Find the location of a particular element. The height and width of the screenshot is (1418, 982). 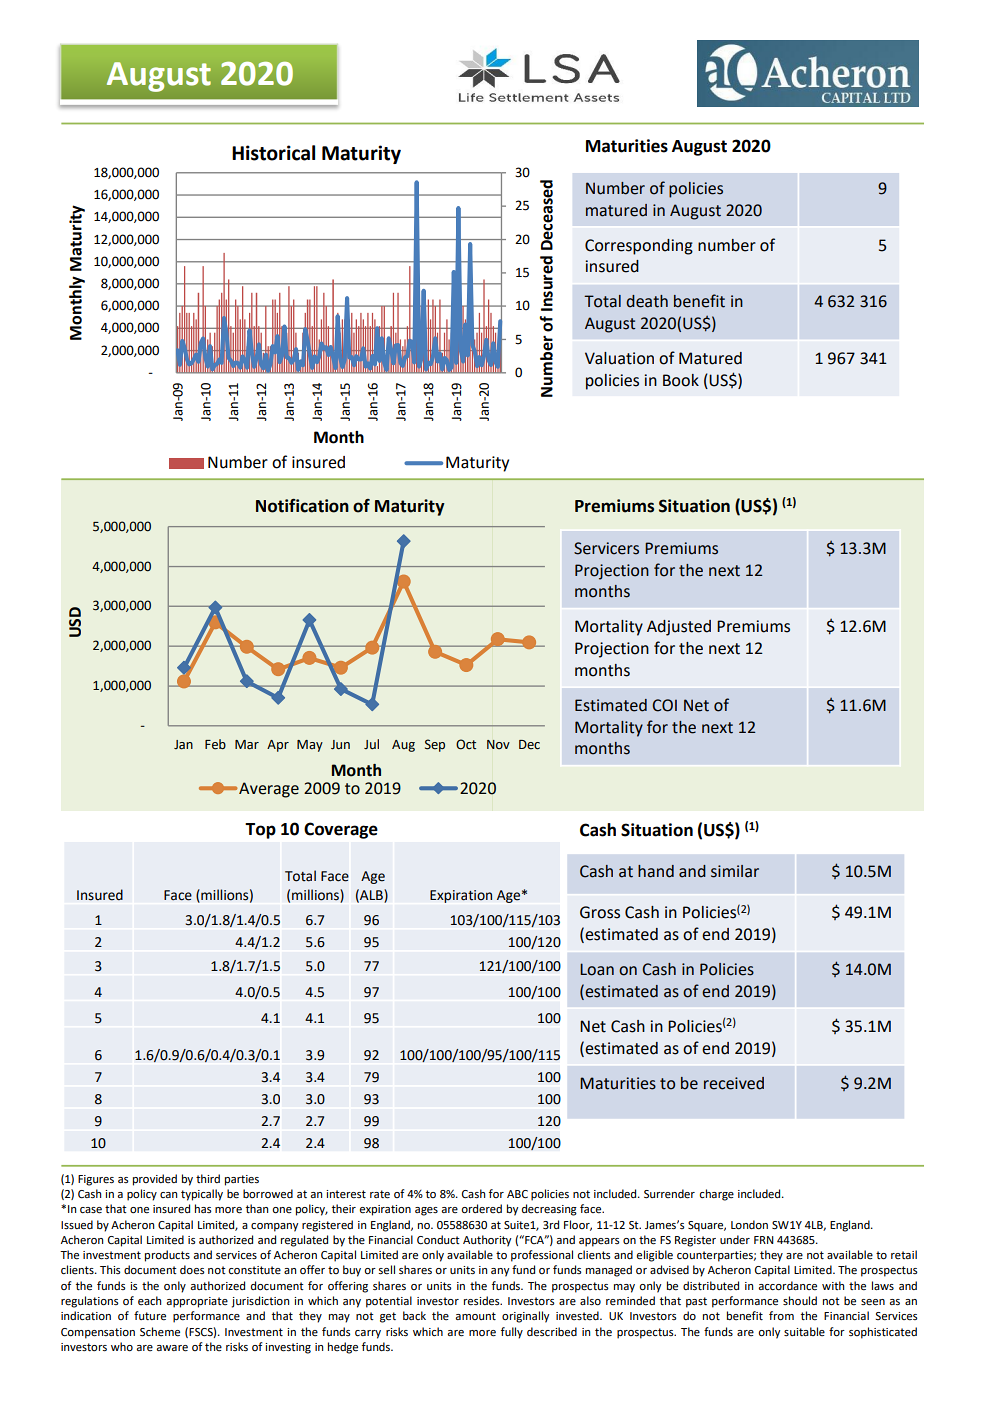

Corresponding is located at coordinates (639, 247).
